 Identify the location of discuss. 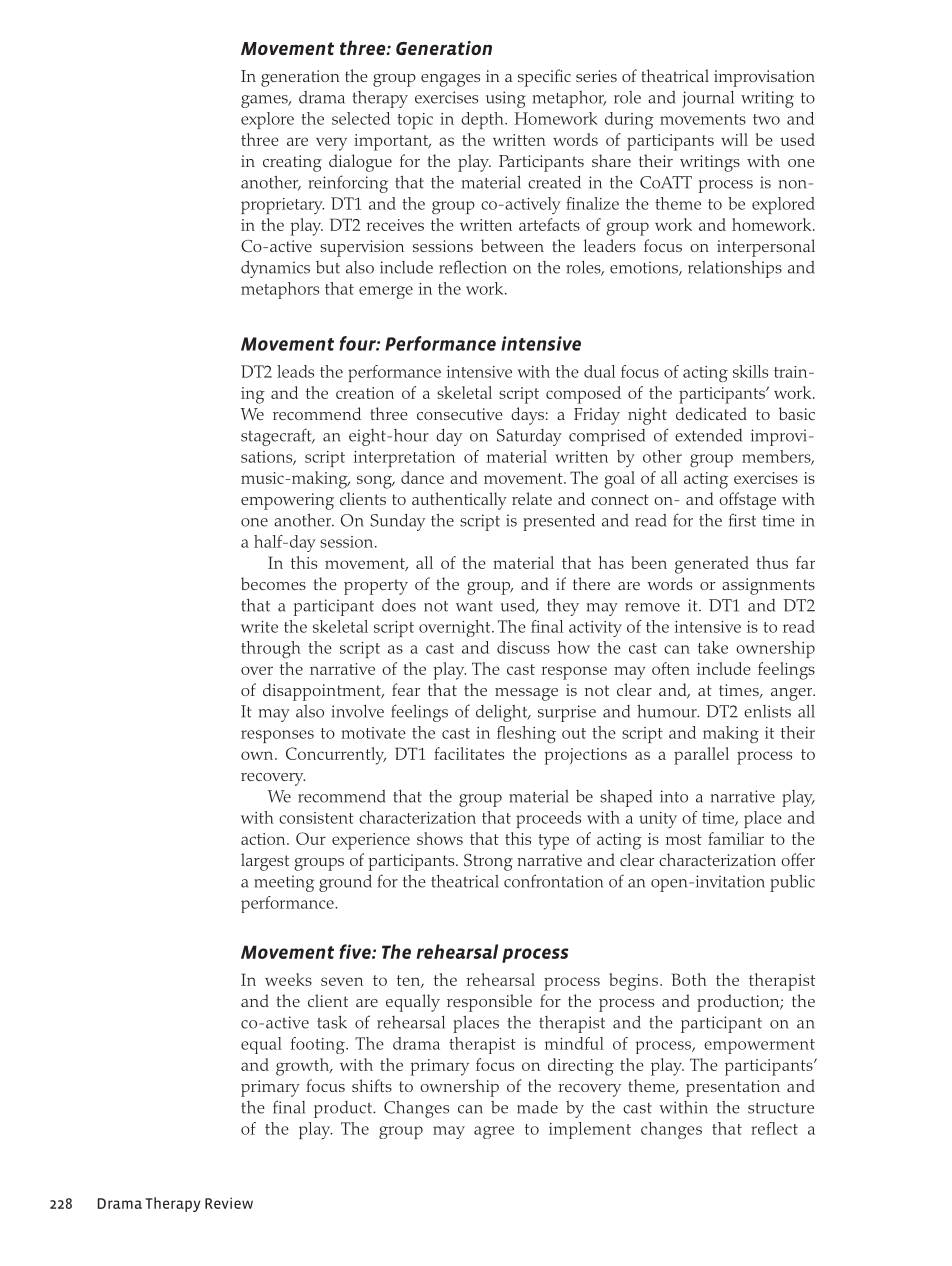
(523, 647).
